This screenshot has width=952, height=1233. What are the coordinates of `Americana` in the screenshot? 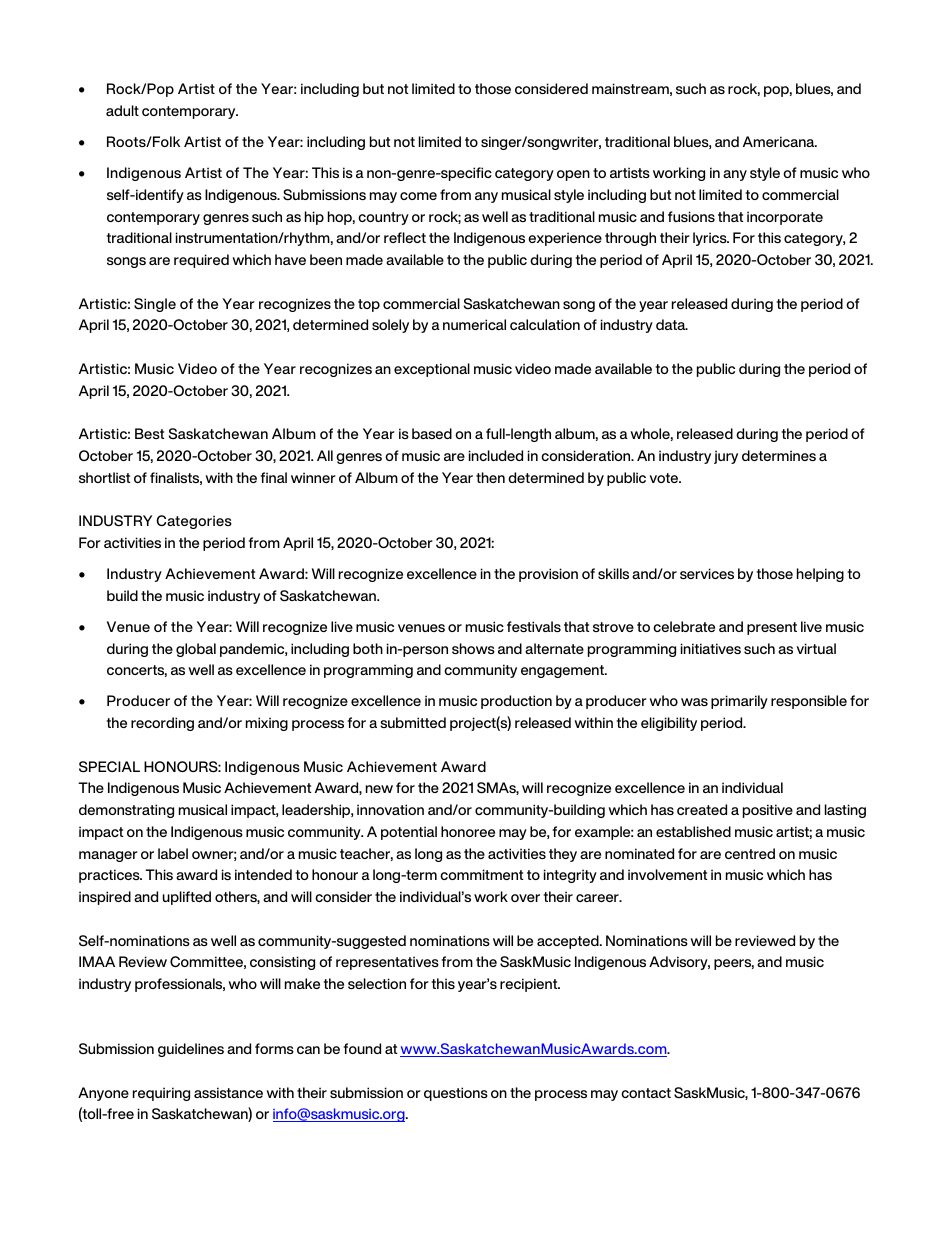 It's located at (780, 141).
